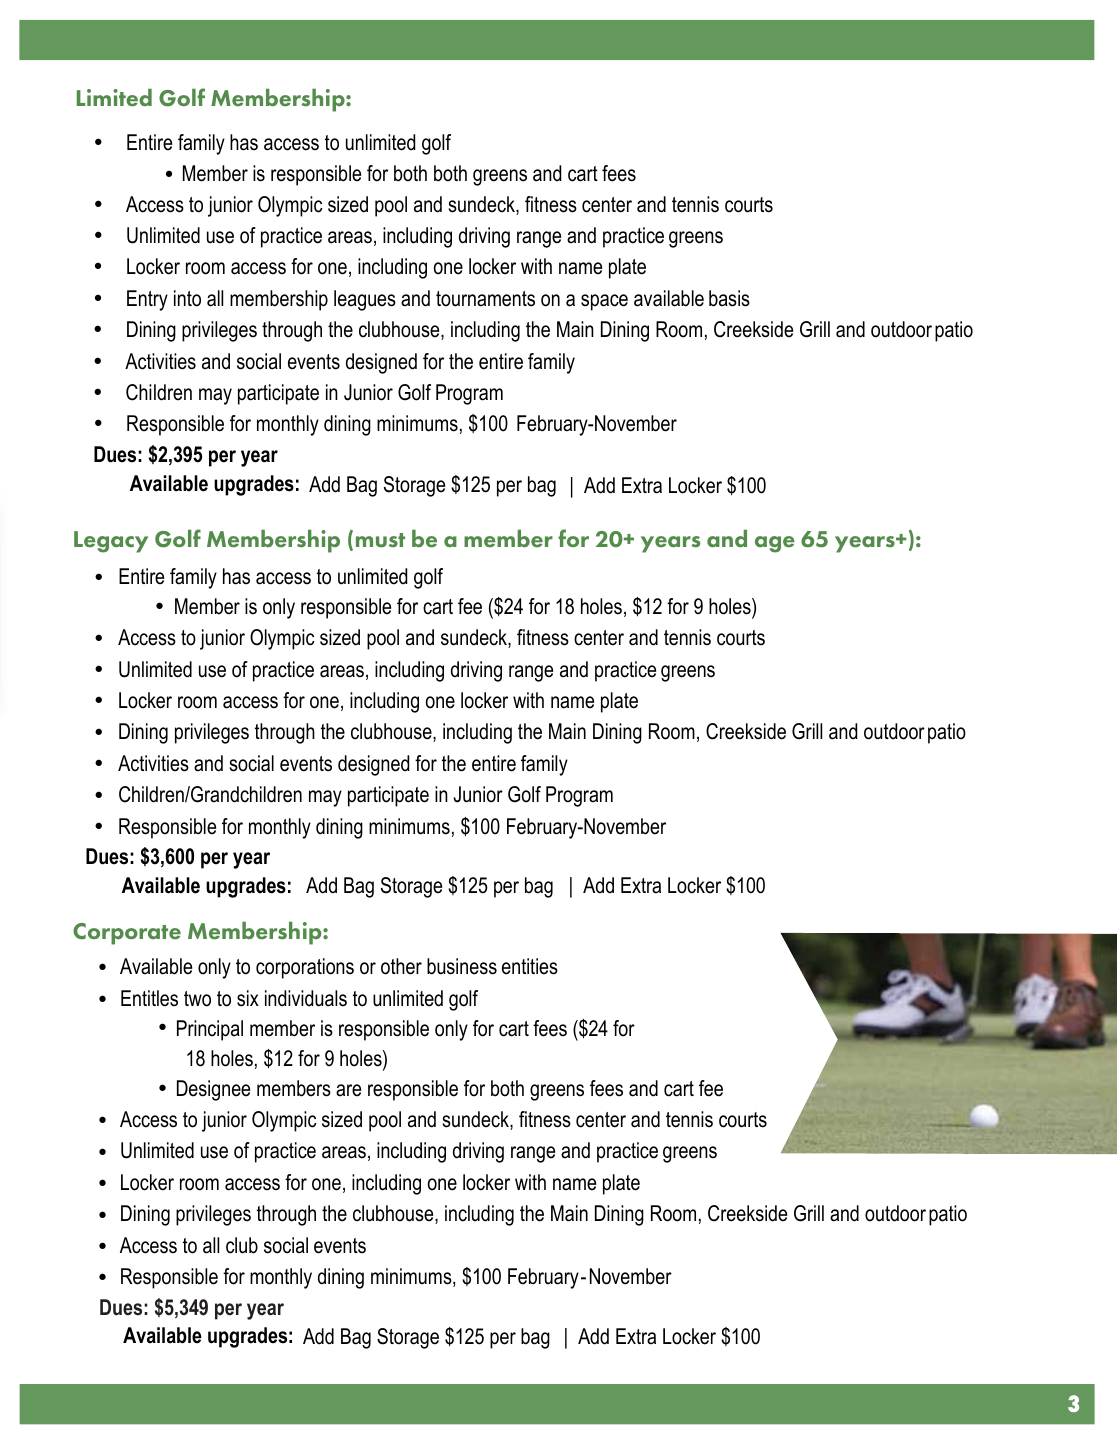  I want to click on leagues, so click(365, 300).
